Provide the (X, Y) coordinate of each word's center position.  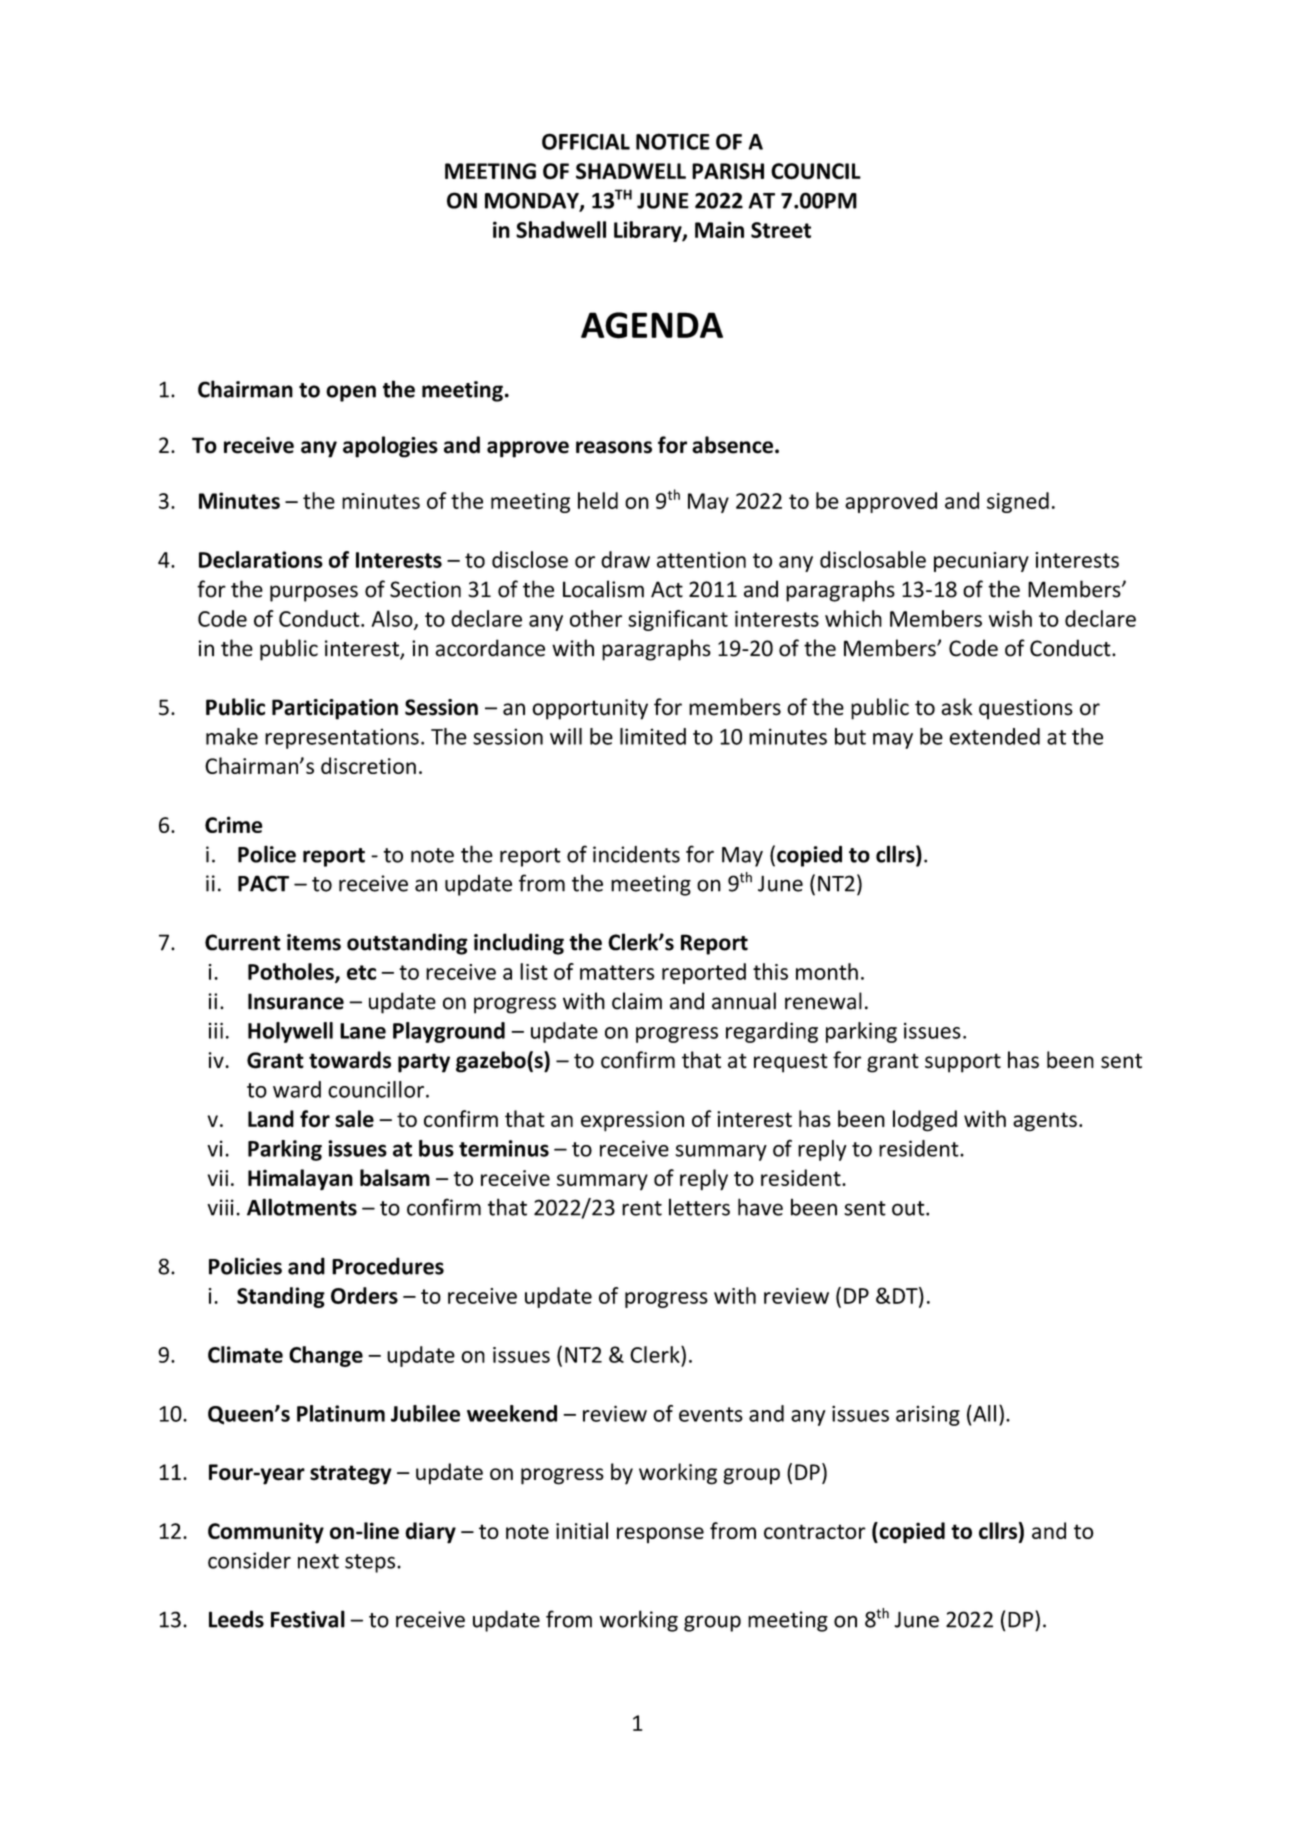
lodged (925, 1121)
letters (699, 1207)
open (351, 393)
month (827, 971)
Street (781, 230)
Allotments (302, 1207)
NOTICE (673, 141)
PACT (263, 883)
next (318, 1561)
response (660, 1535)
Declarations (261, 559)
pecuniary (981, 562)
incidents (636, 854)
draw (625, 559)
